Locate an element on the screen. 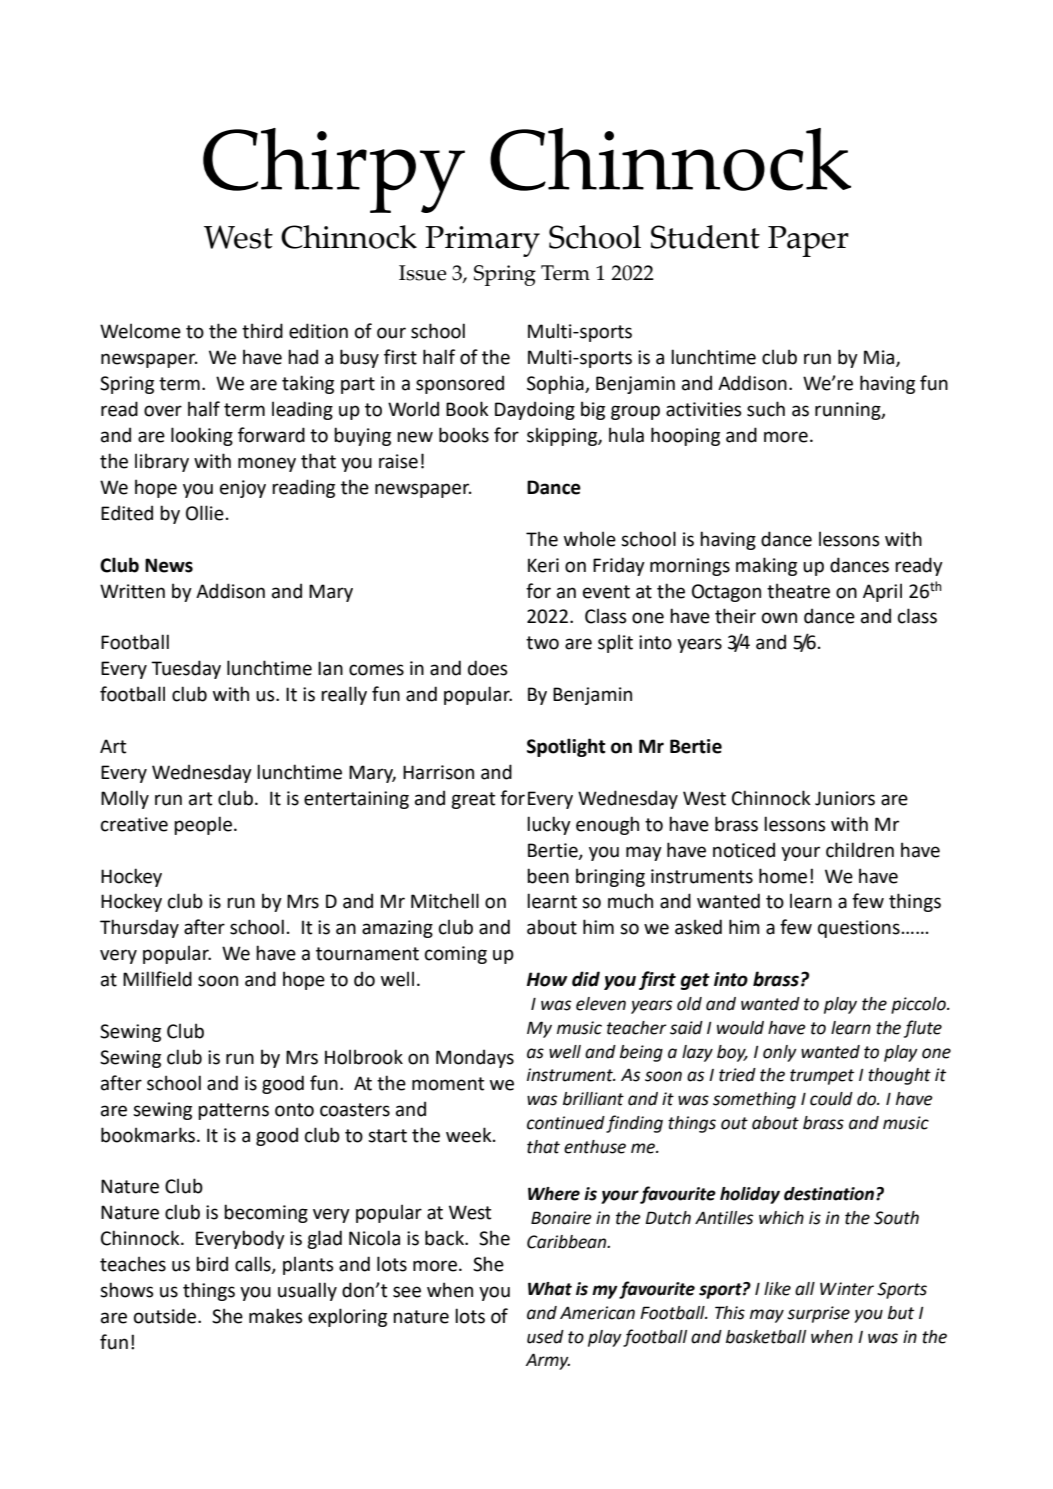 This screenshot has height=1489, width=1053. Issue is located at coordinates (423, 273).
